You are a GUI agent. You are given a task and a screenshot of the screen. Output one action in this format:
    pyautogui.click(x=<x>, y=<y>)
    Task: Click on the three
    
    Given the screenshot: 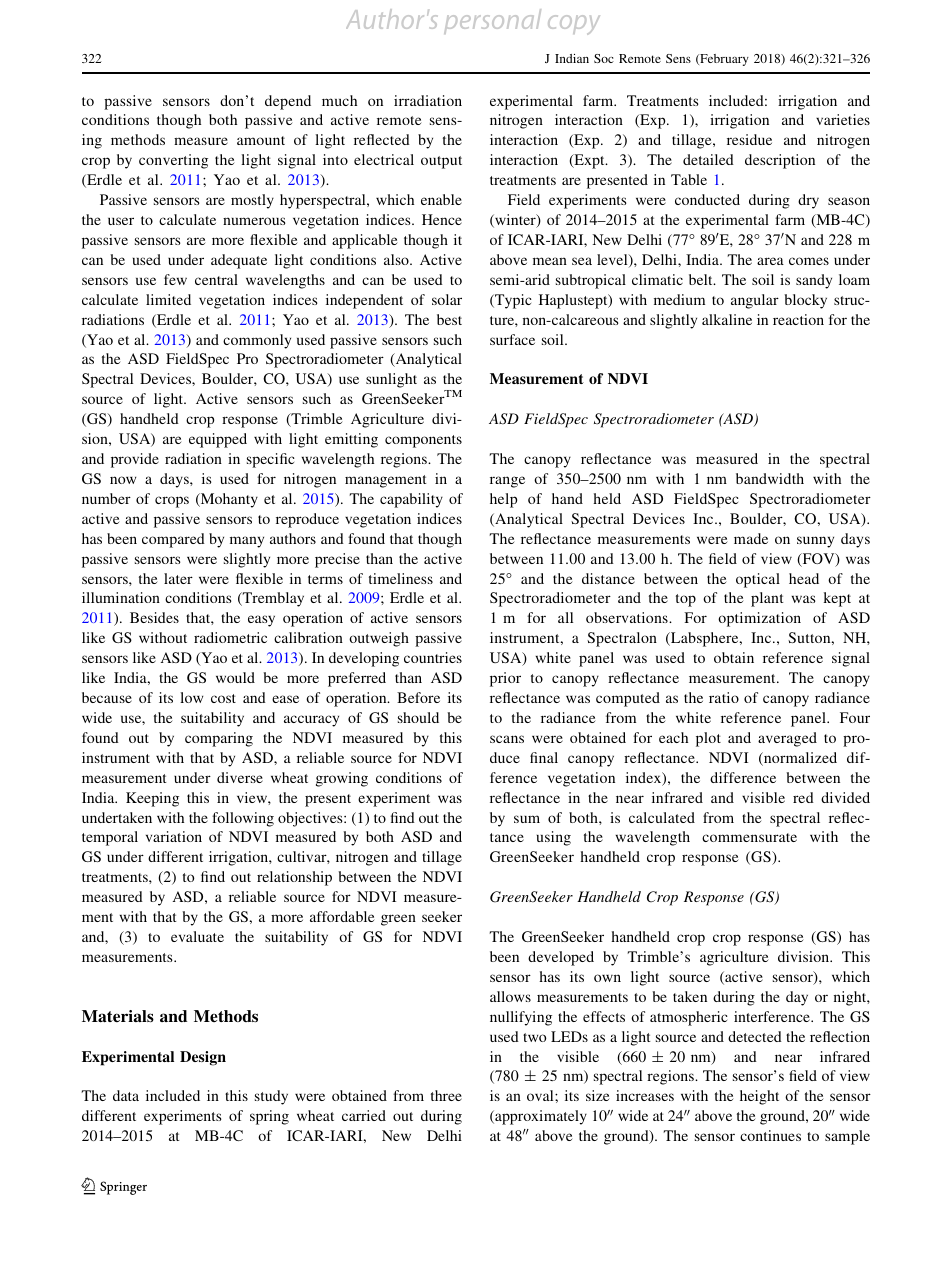 What is the action you would take?
    pyautogui.click(x=446, y=1095)
